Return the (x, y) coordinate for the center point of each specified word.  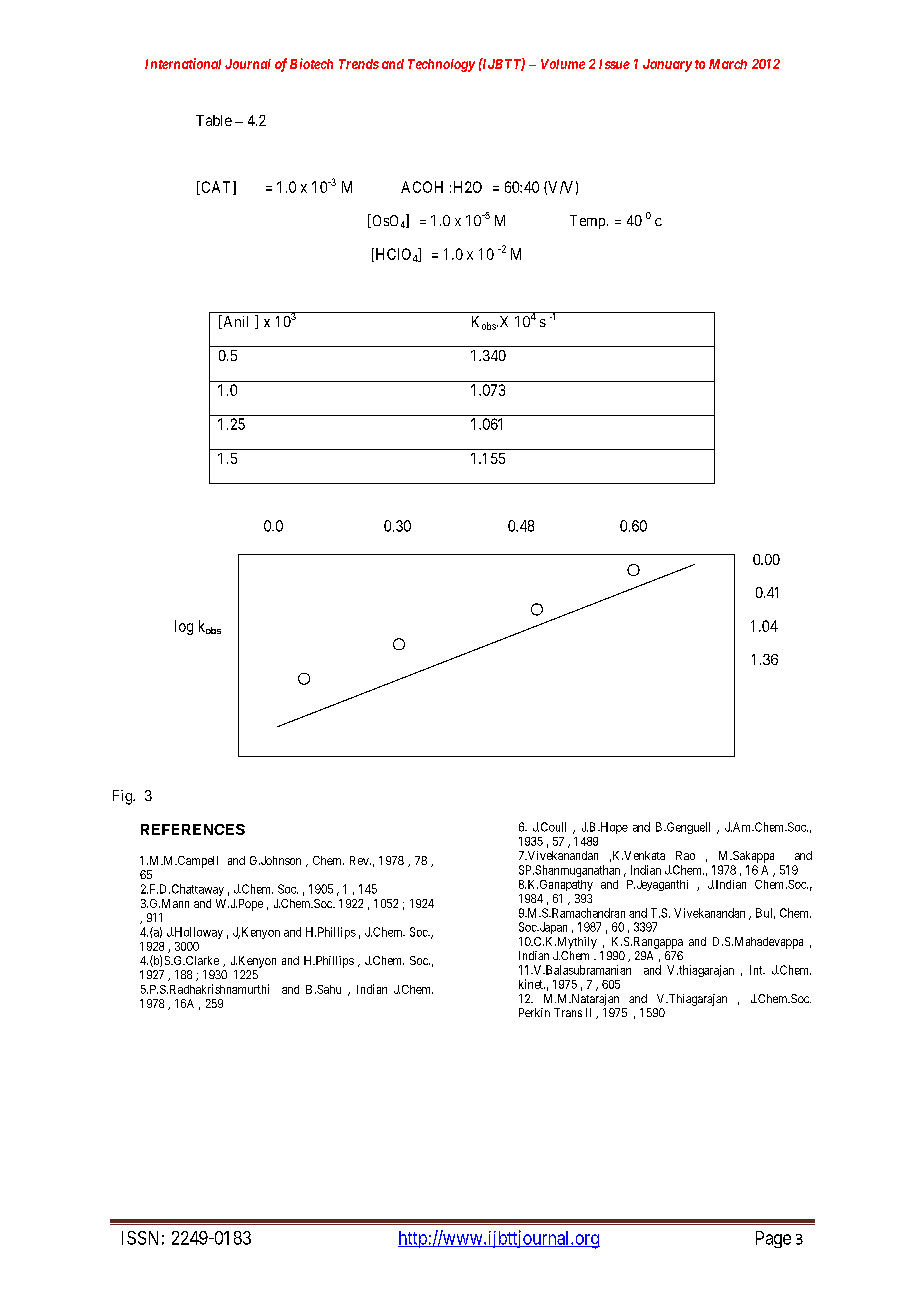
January (667, 65)
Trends (359, 64)
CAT (216, 188)
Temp (587, 222)
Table (214, 120)
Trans (568, 1012)
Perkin (534, 1012)
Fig (123, 797)
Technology (441, 65)
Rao (685, 855)
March (728, 64)
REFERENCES (193, 829)
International (183, 63)
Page (773, 1239)
